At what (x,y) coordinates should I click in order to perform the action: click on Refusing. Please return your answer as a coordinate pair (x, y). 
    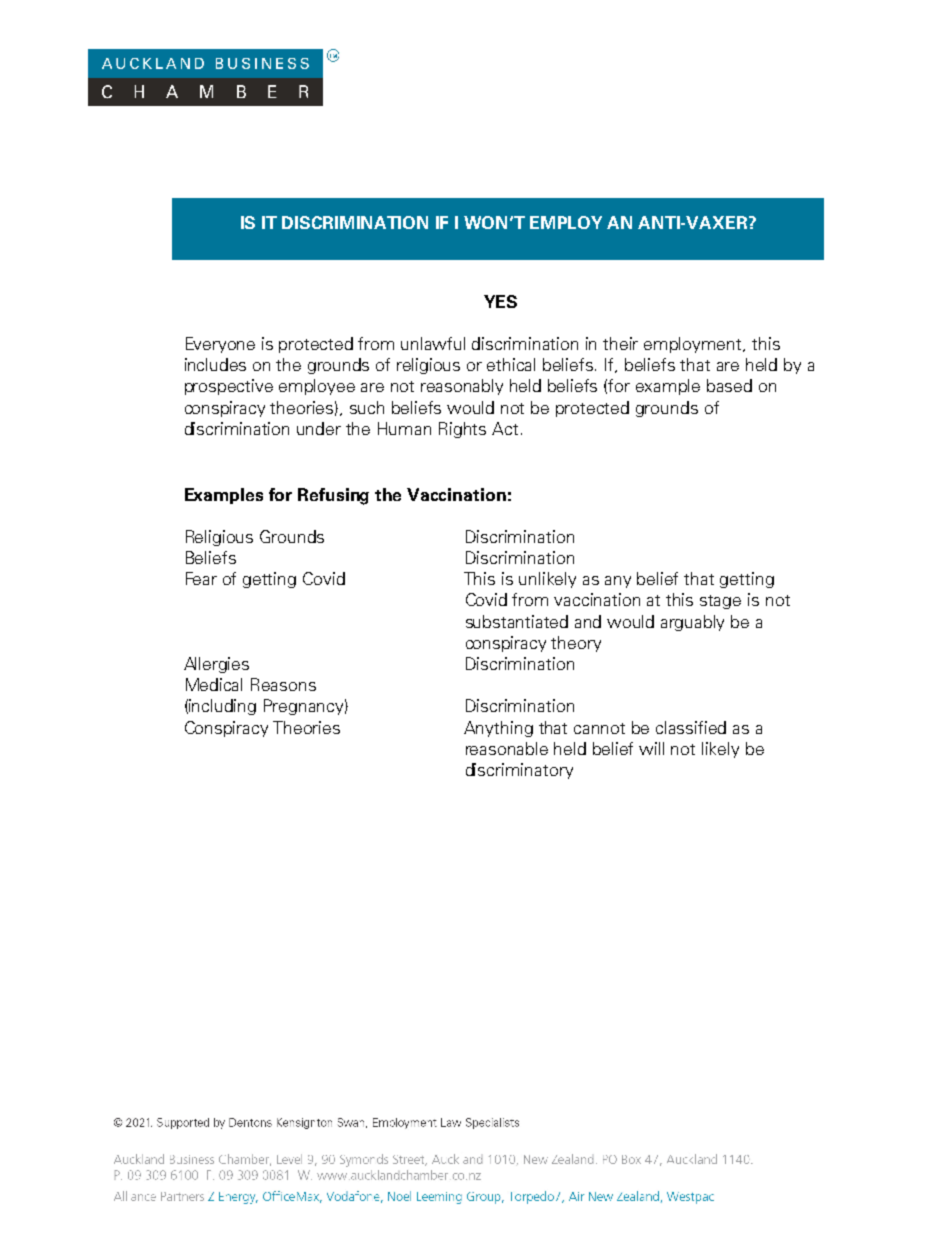
    Looking at the image, I should click on (333, 496).
